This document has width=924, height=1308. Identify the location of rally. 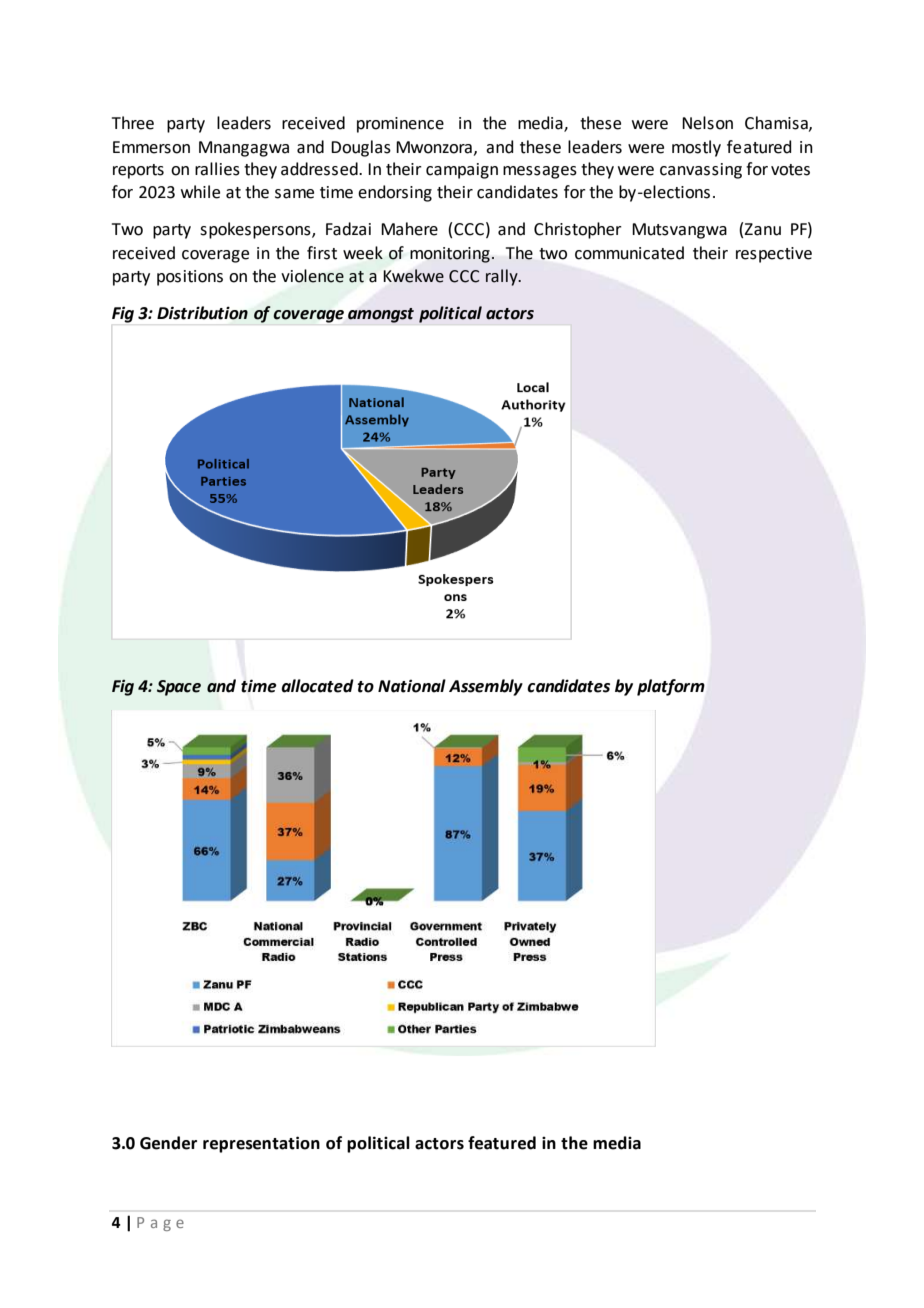
(503, 277).
